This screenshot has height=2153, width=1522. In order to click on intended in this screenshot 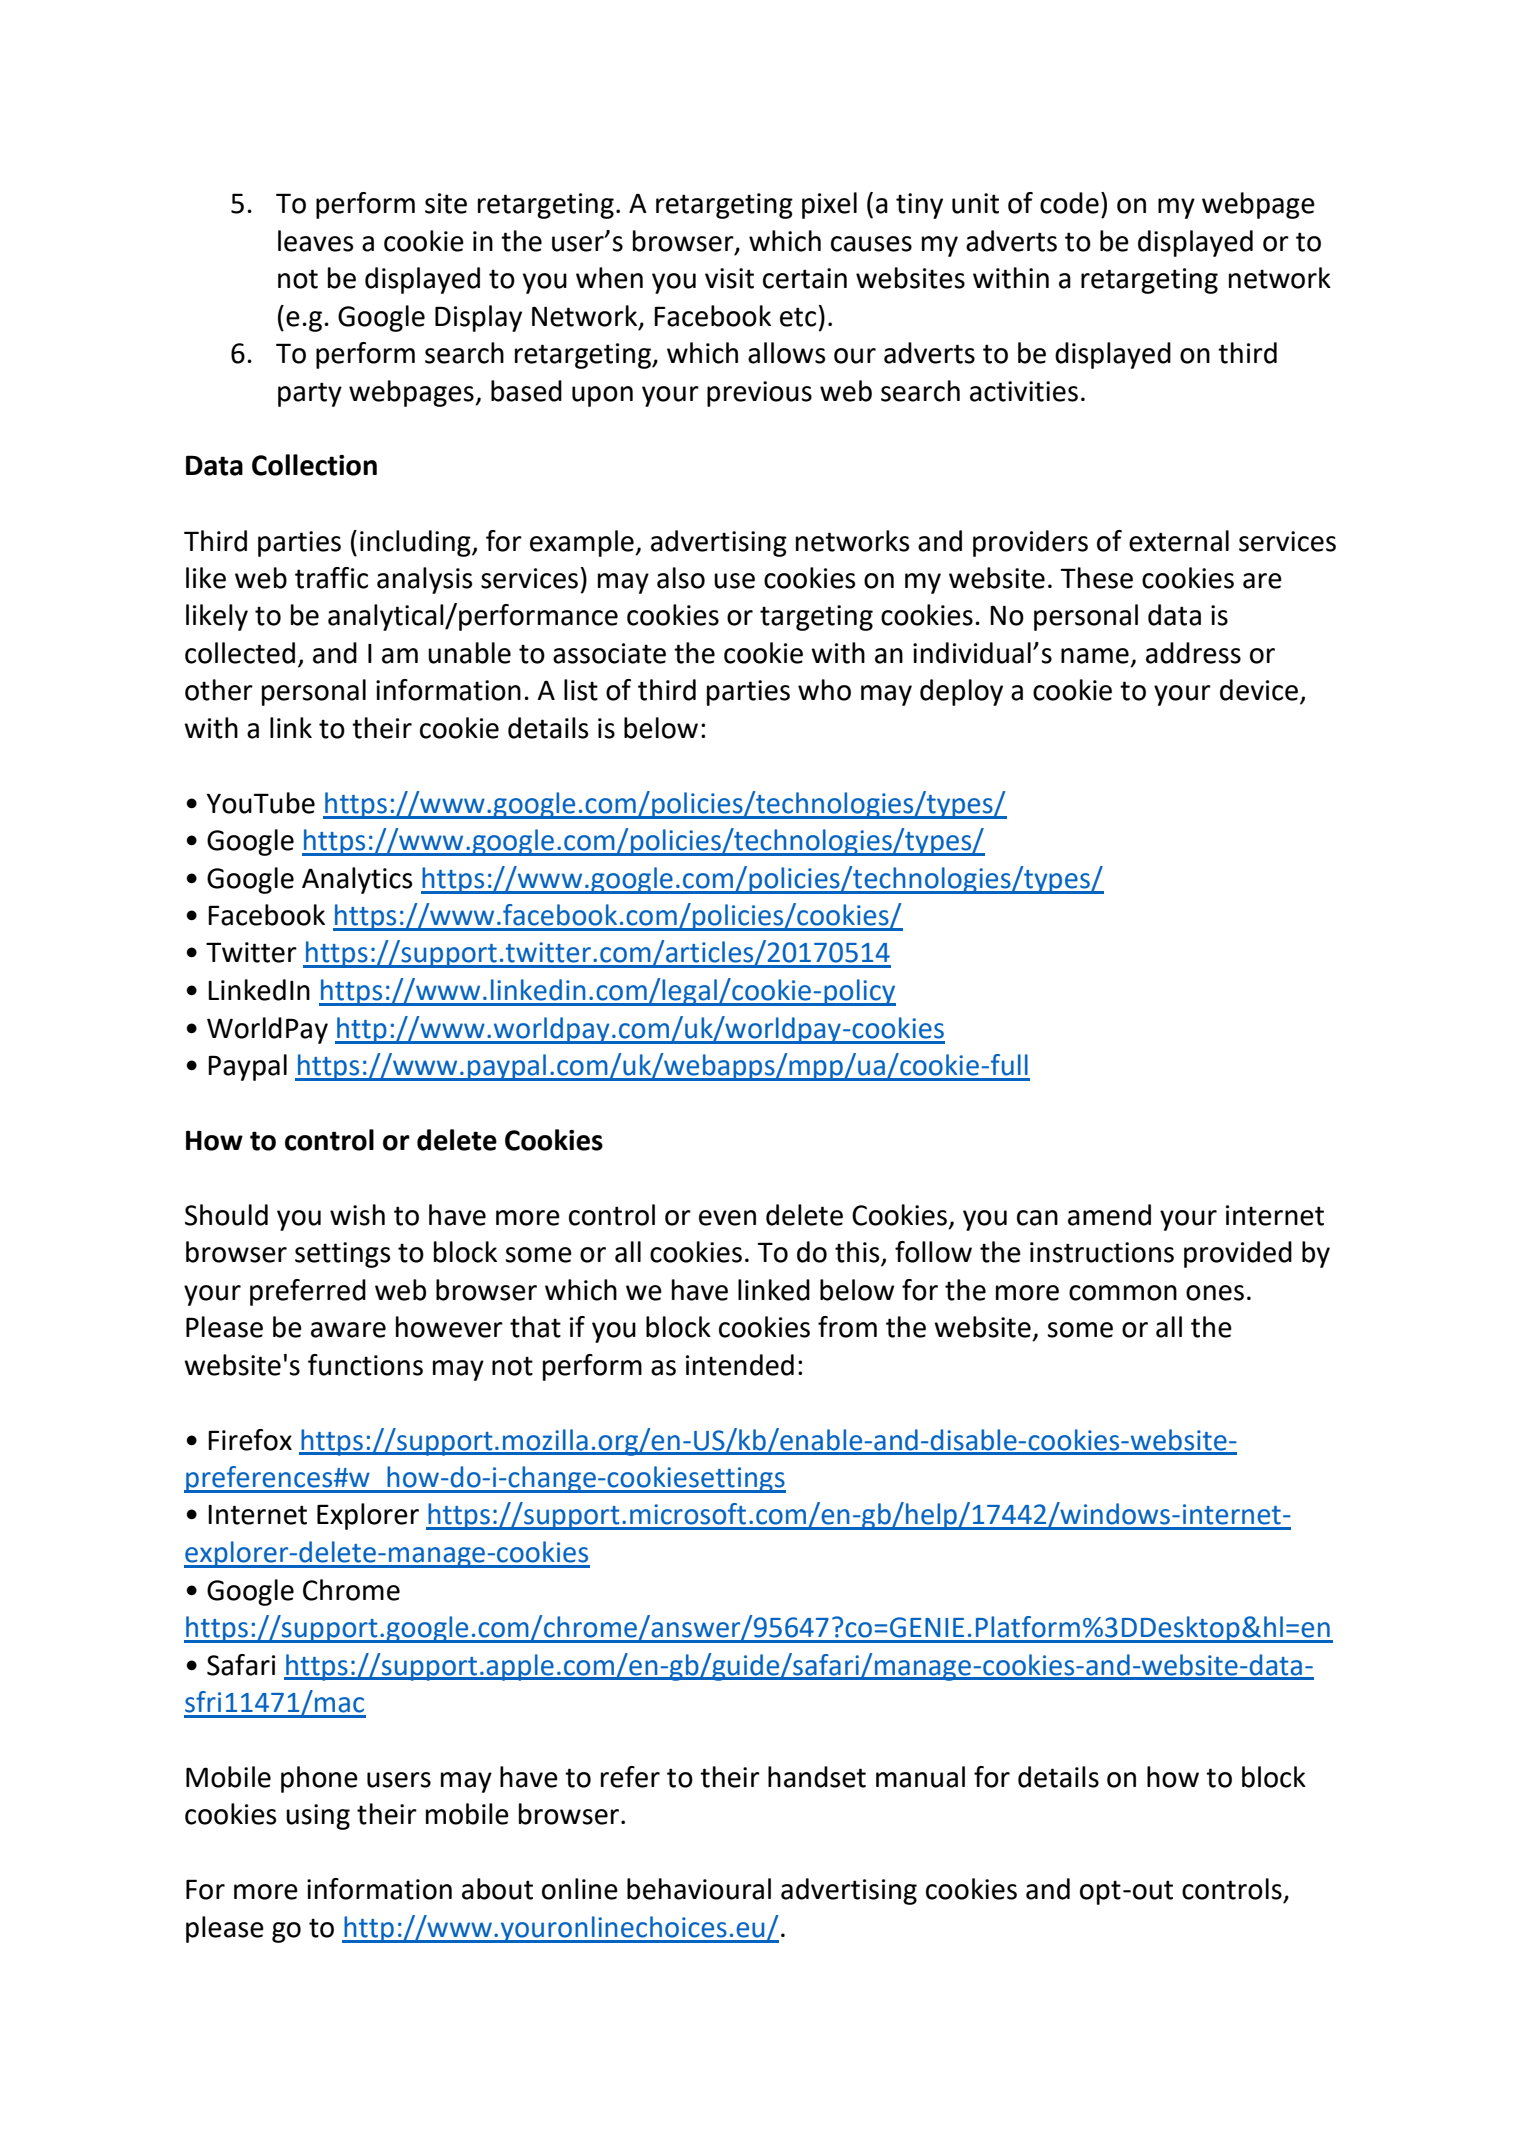, I will do `click(740, 1365)`.
